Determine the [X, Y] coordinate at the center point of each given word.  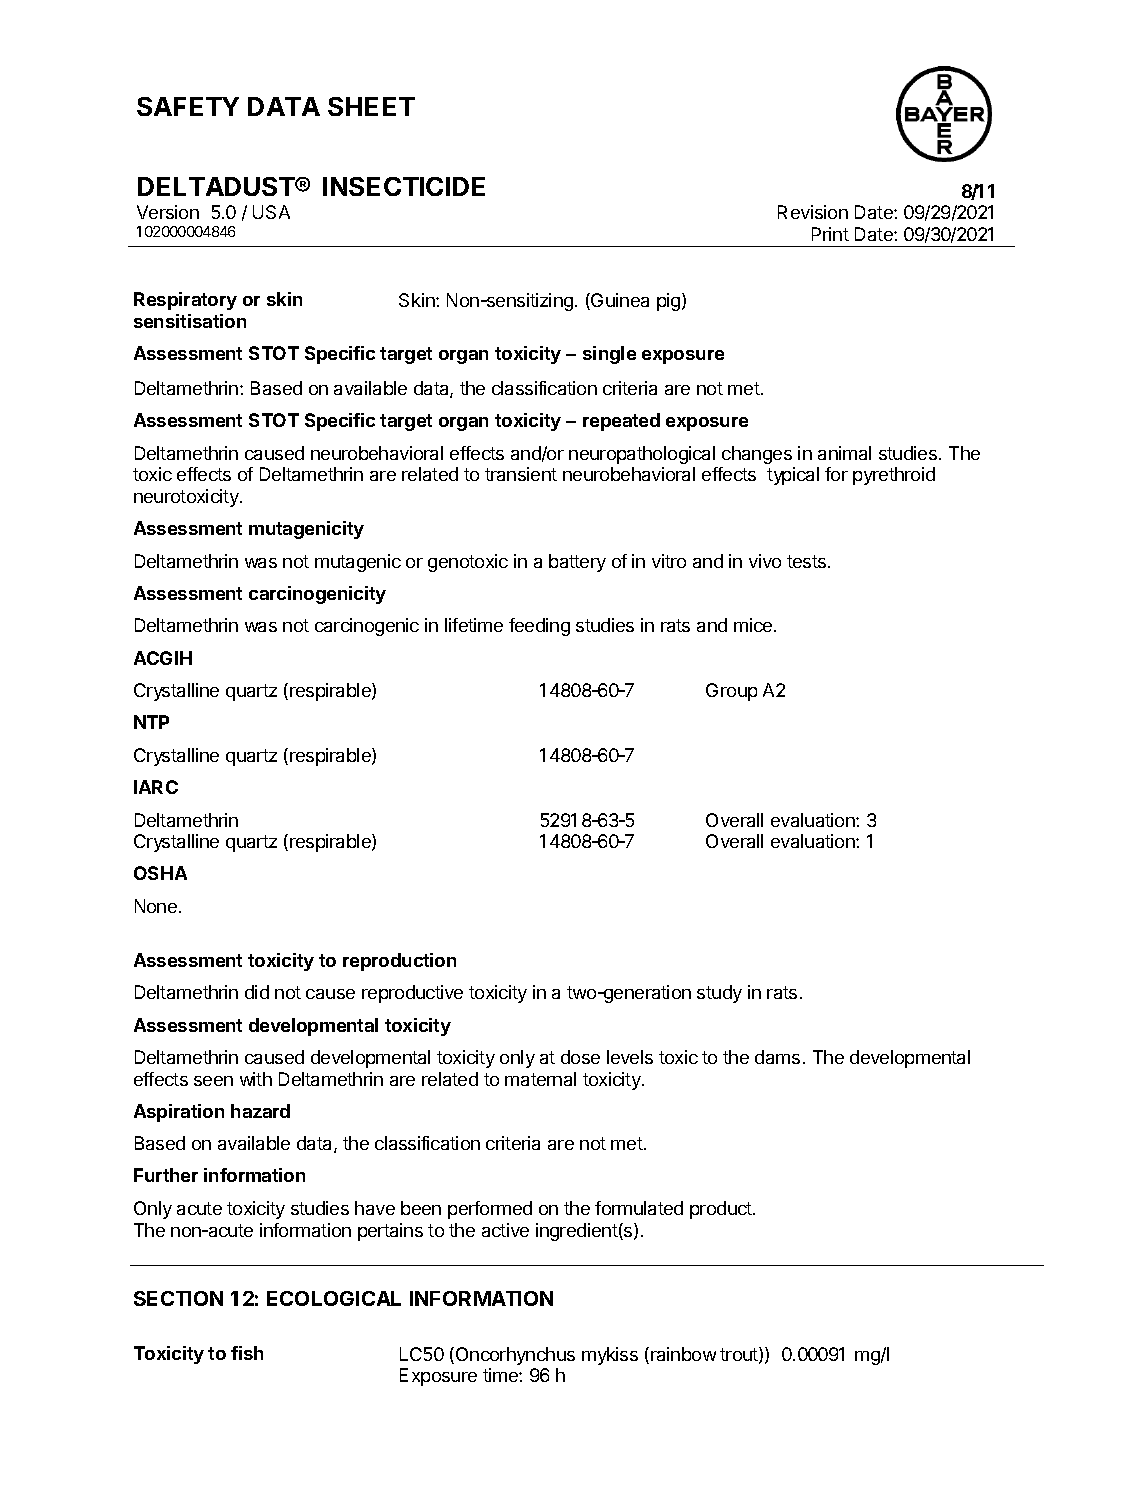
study [719, 994]
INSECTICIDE [404, 186]
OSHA [160, 873]
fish [247, 1353]
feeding [539, 627]
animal [844, 453]
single [609, 355]
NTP [151, 722]
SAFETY [188, 106]
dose [580, 1057]
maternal [540, 1079]
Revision [813, 212]
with [256, 1079]
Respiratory [185, 301]
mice [754, 625]
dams [777, 1057]
